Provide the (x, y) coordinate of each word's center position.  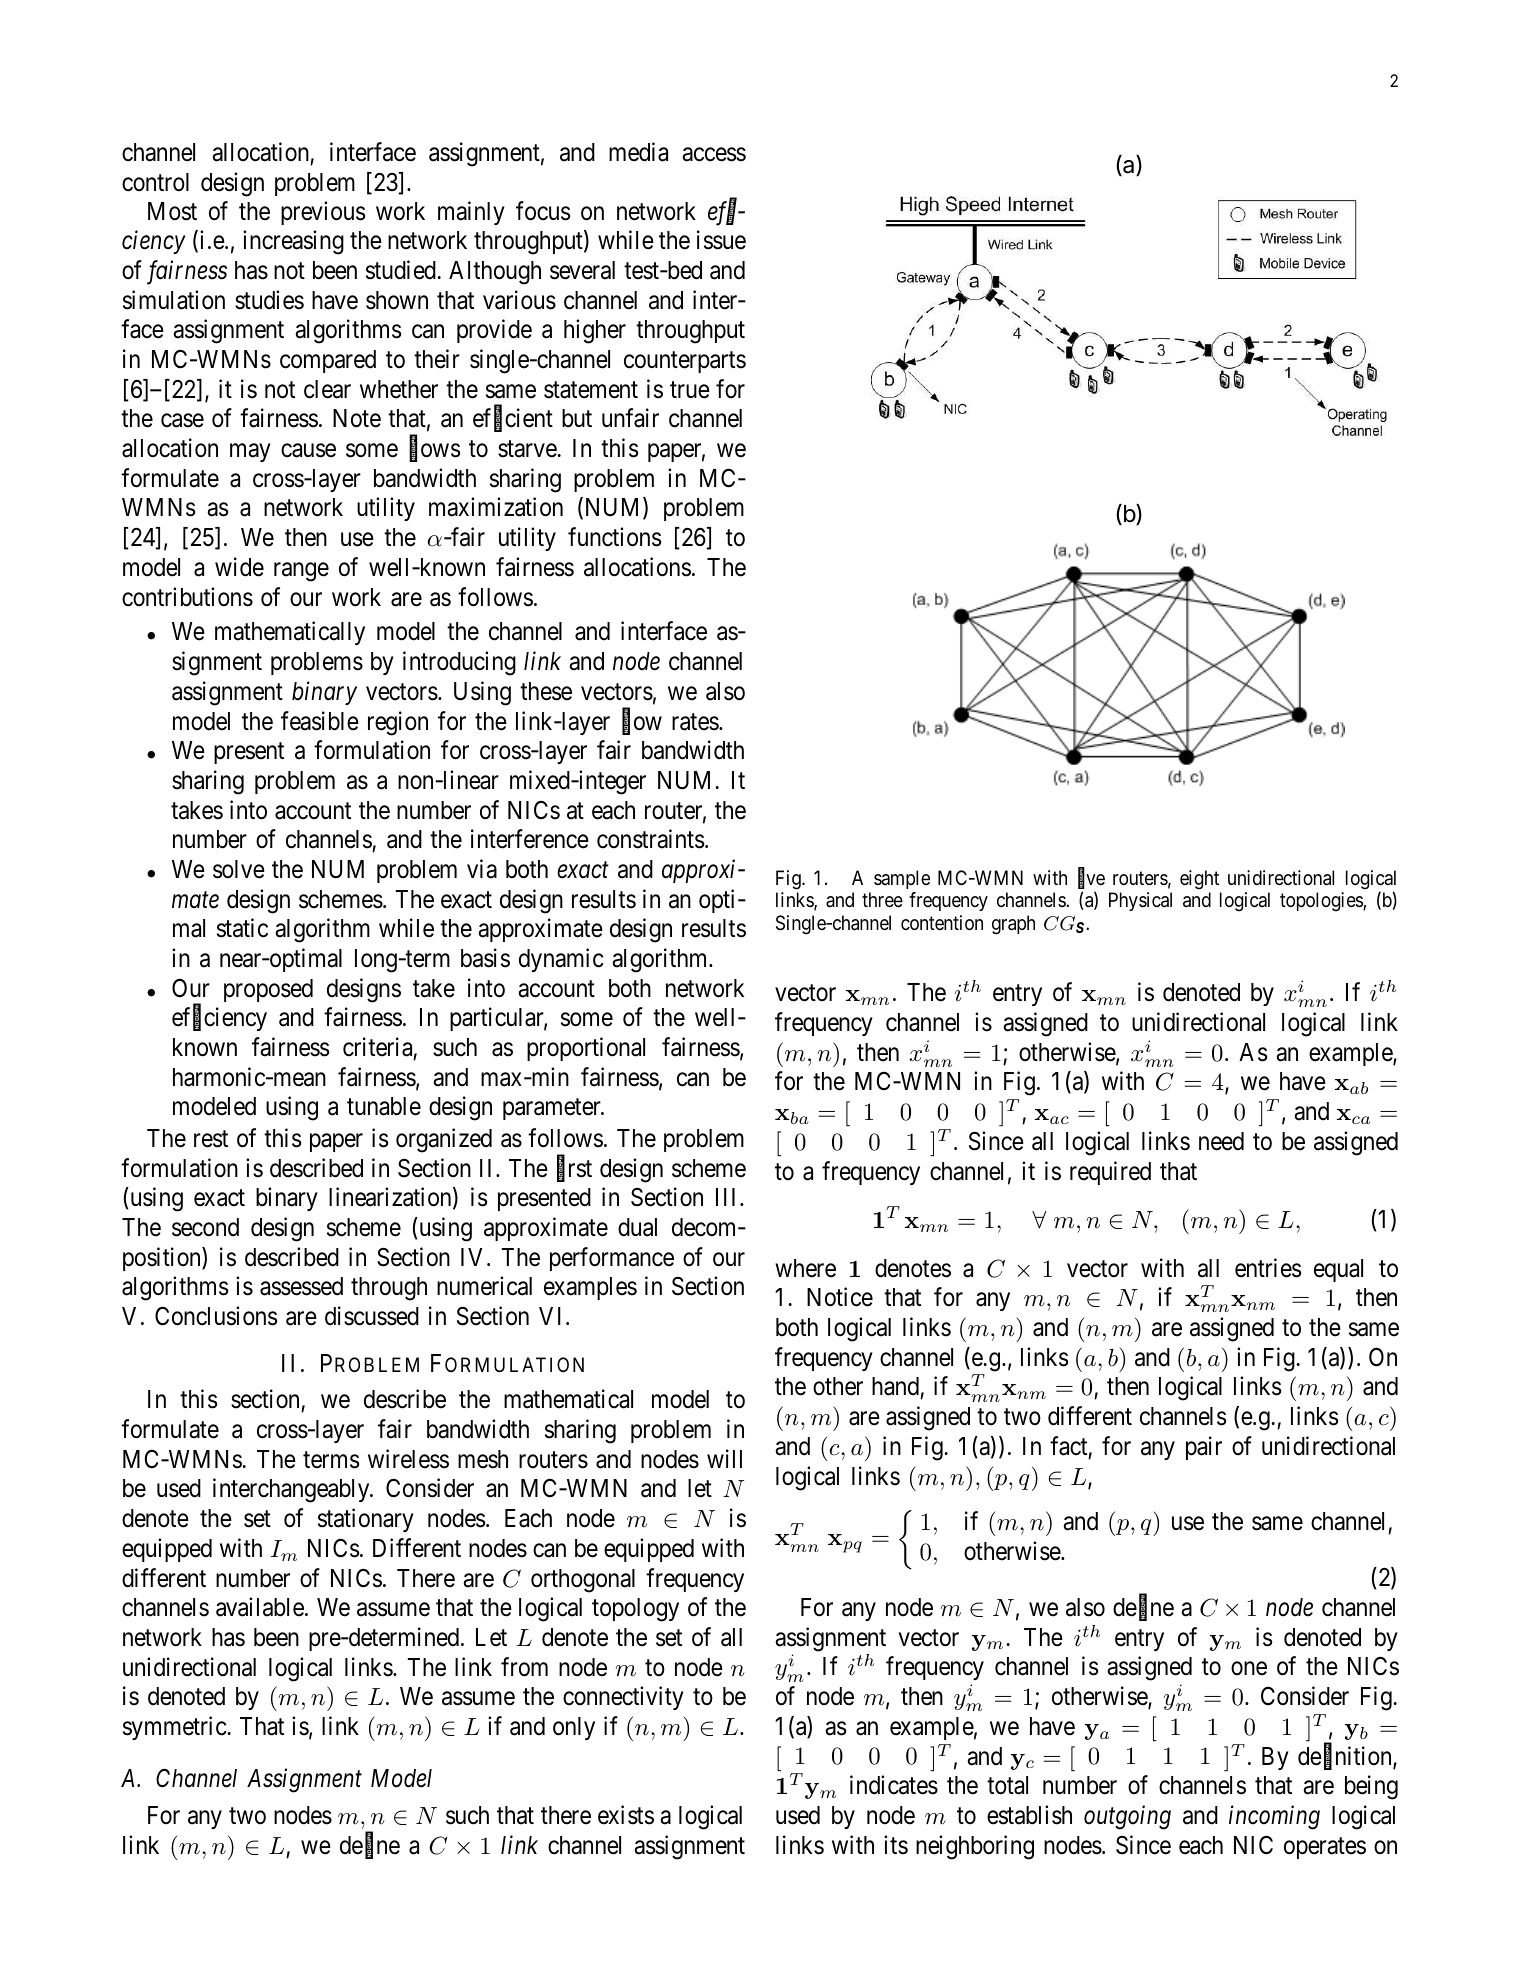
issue (721, 240)
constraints (650, 839)
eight (1199, 880)
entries (1268, 1268)
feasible (320, 721)
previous (323, 213)
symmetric (175, 1728)
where (805, 1268)
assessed (301, 1286)
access (714, 155)
